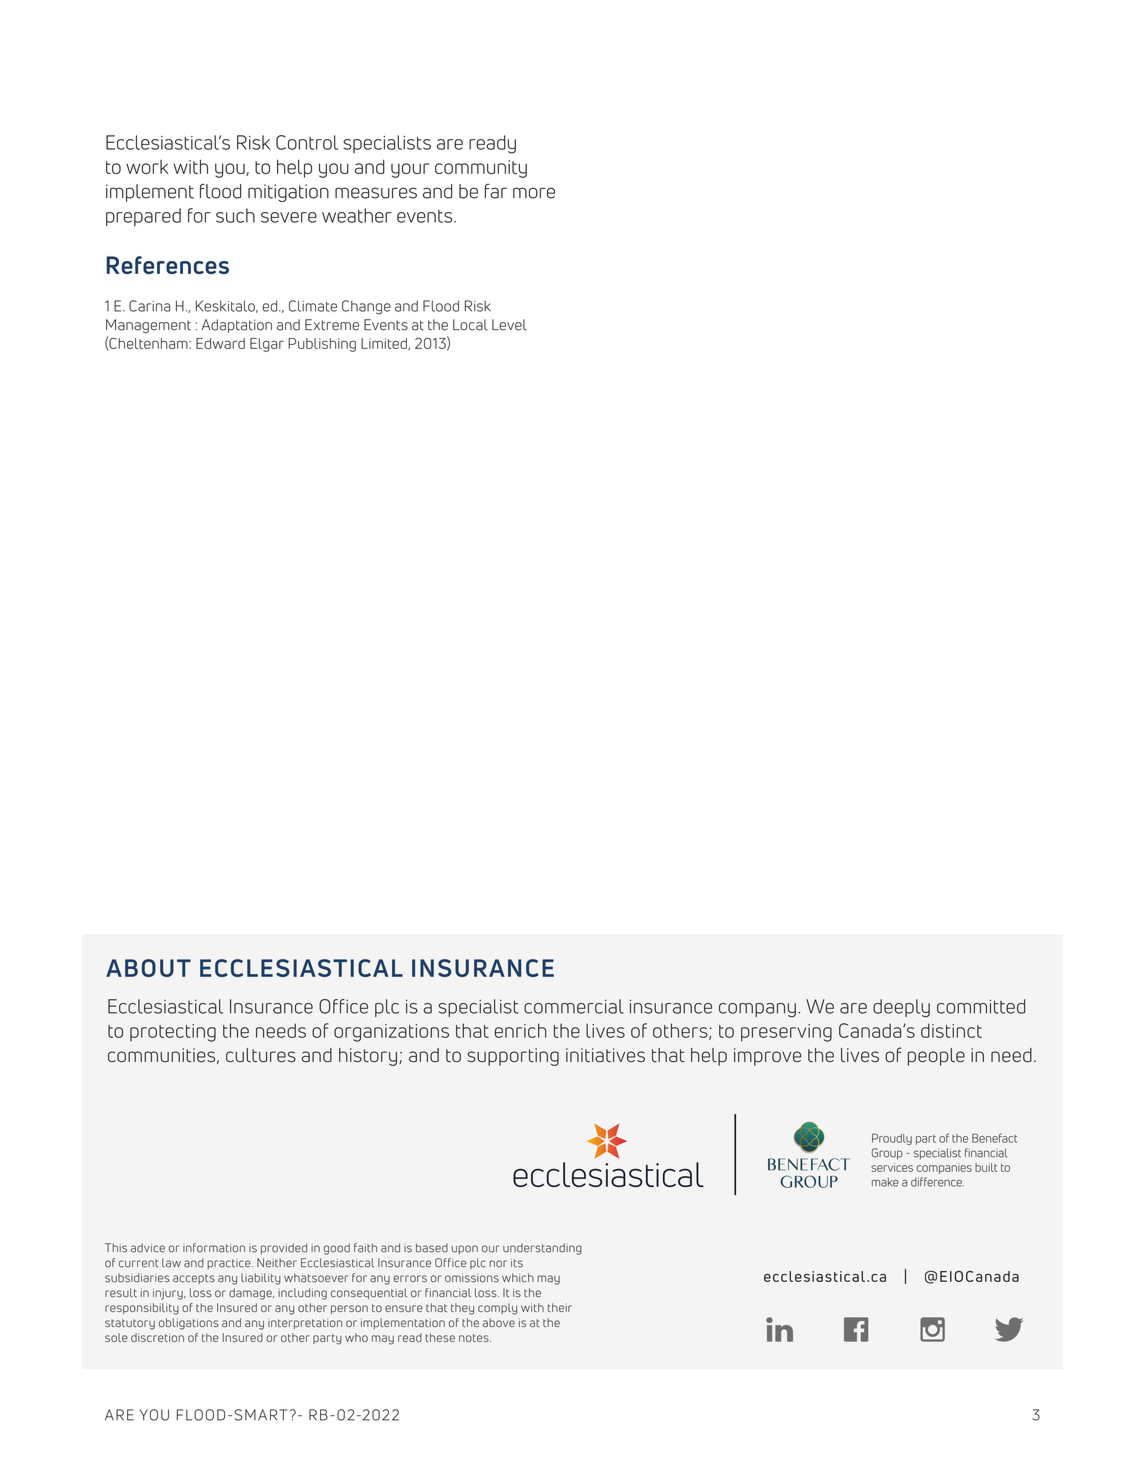  I want to click on make, so click(885, 1182).
